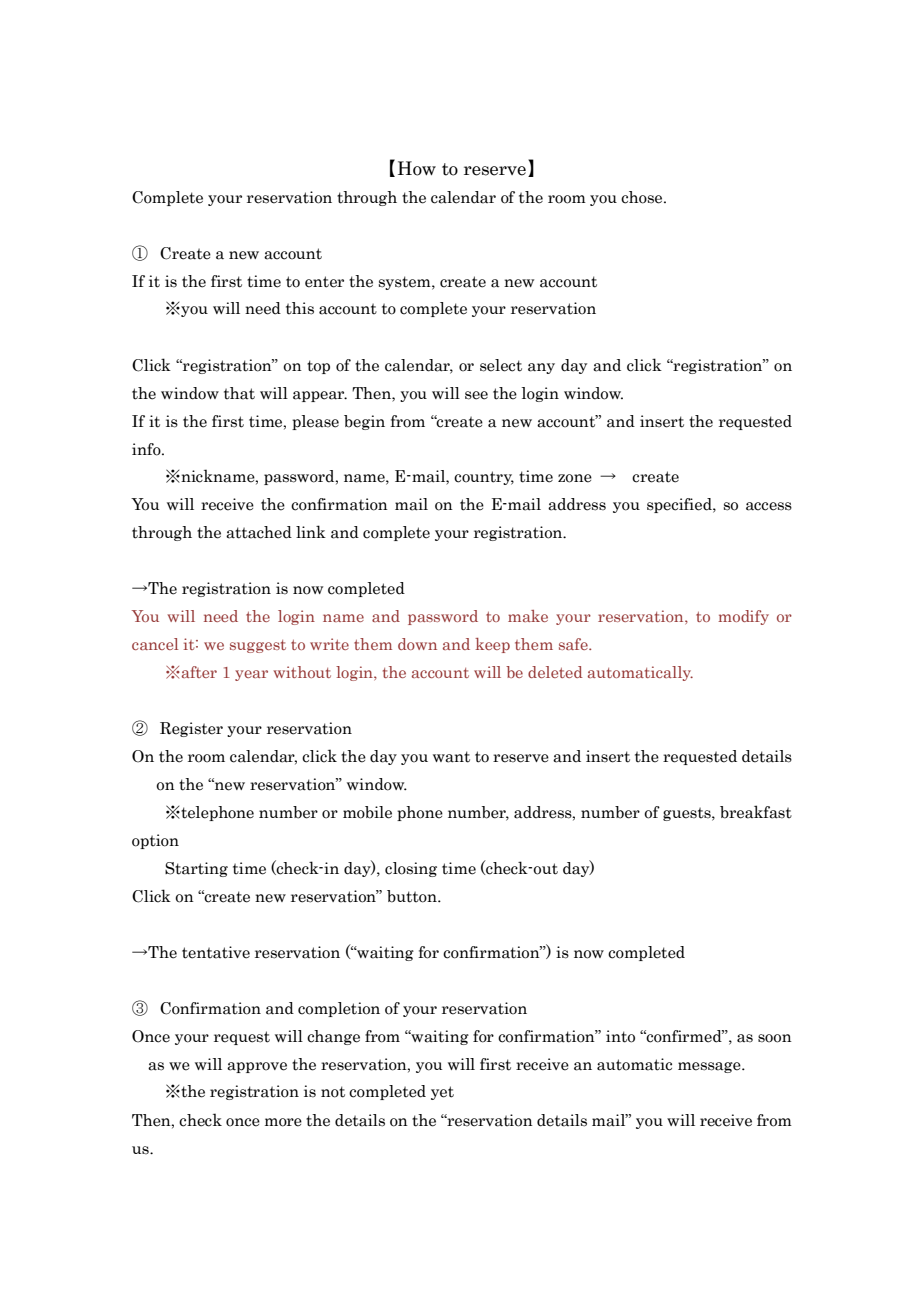 The height and width of the screenshot is (1308, 924). Describe the element at coordinates (756, 812) in the screenshot. I see `breakfast` at that location.
